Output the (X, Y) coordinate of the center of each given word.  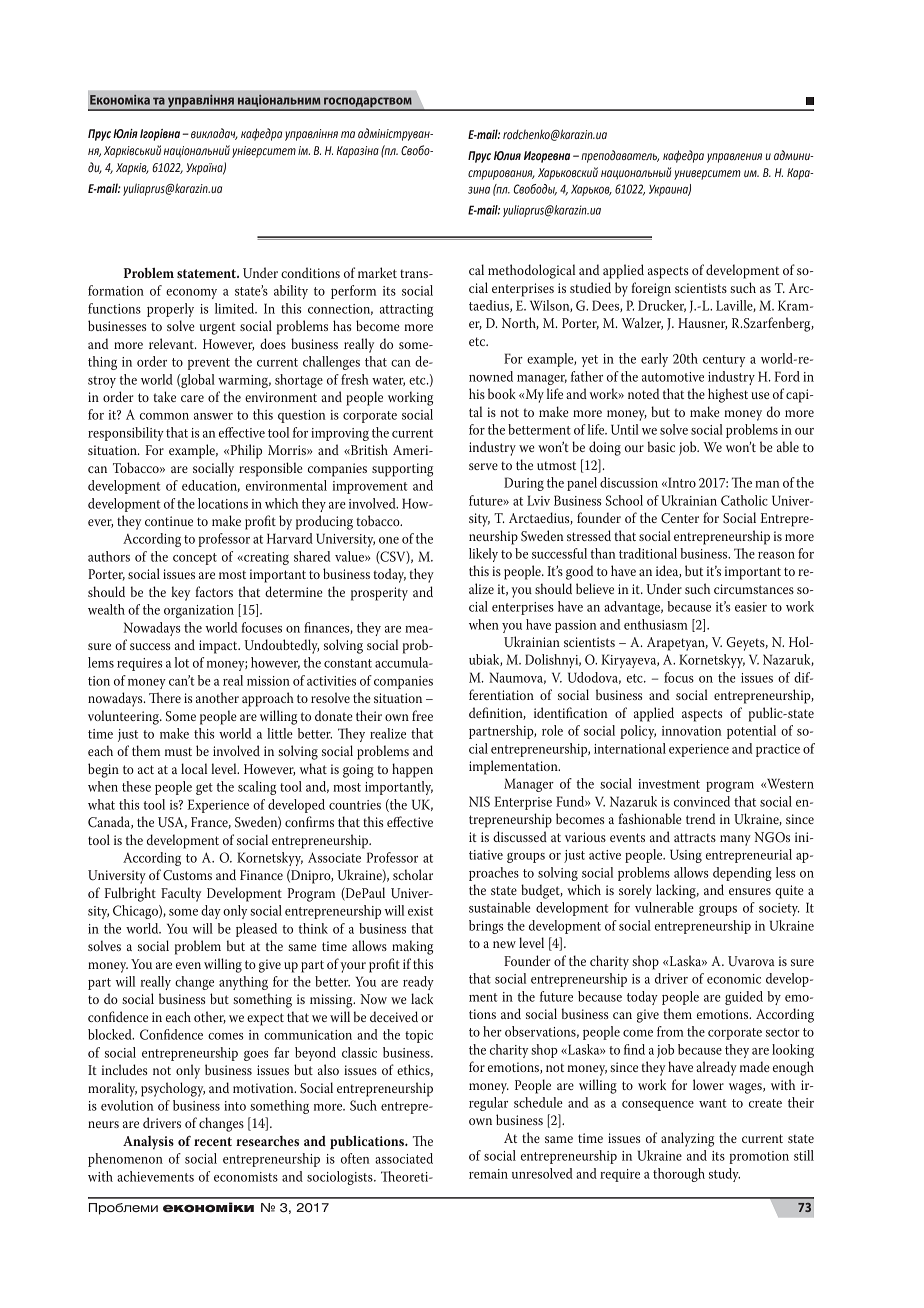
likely (483, 555)
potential (751, 732)
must (178, 751)
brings (486, 927)
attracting (406, 310)
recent (213, 1141)
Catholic (744, 500)
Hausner (702, 324)
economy (191, 294)
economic (734, 979)
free (422, 715)
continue (169, 521)
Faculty (181, 894)
